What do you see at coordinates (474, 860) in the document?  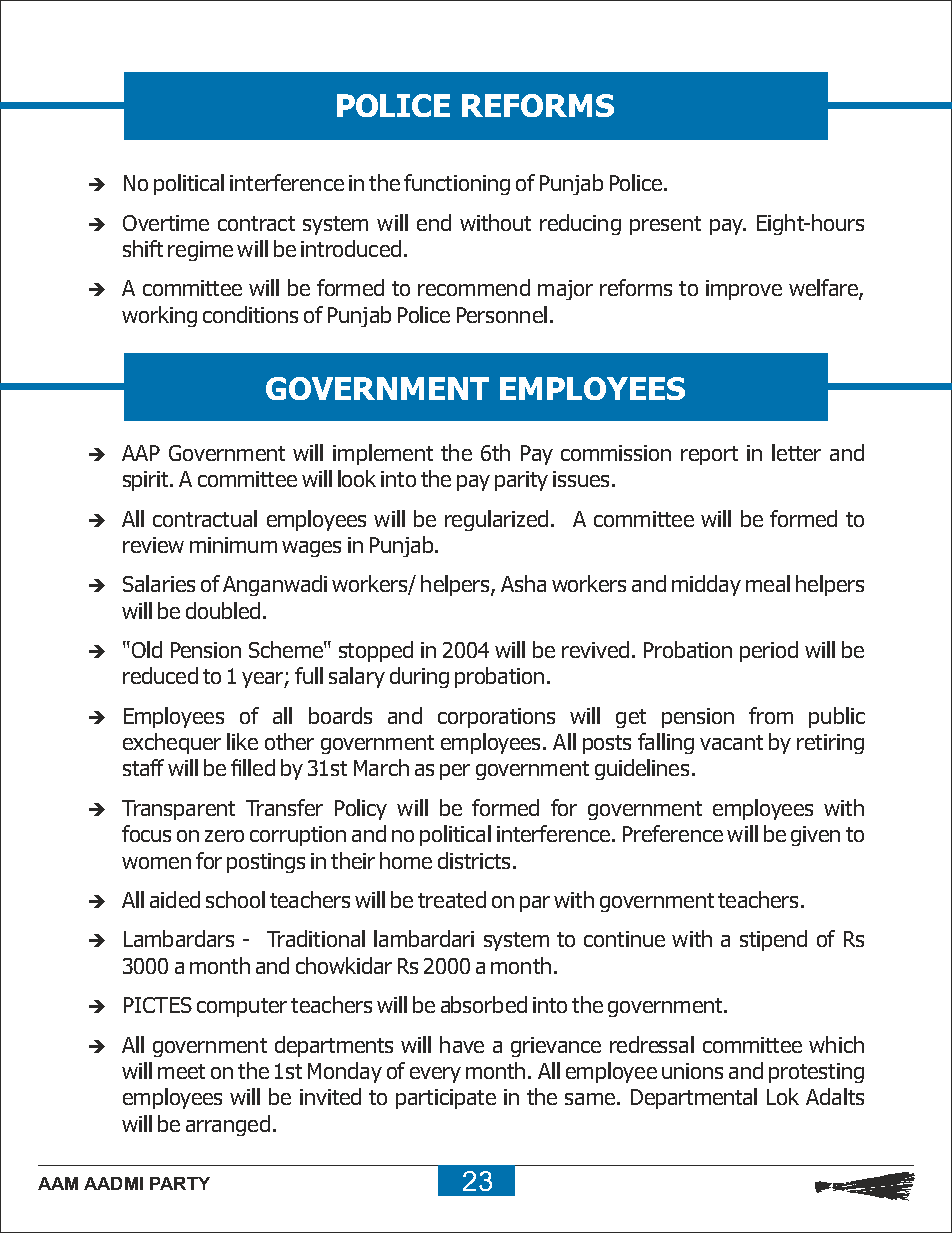 I see `districts` at bounding box center [474, 860].
